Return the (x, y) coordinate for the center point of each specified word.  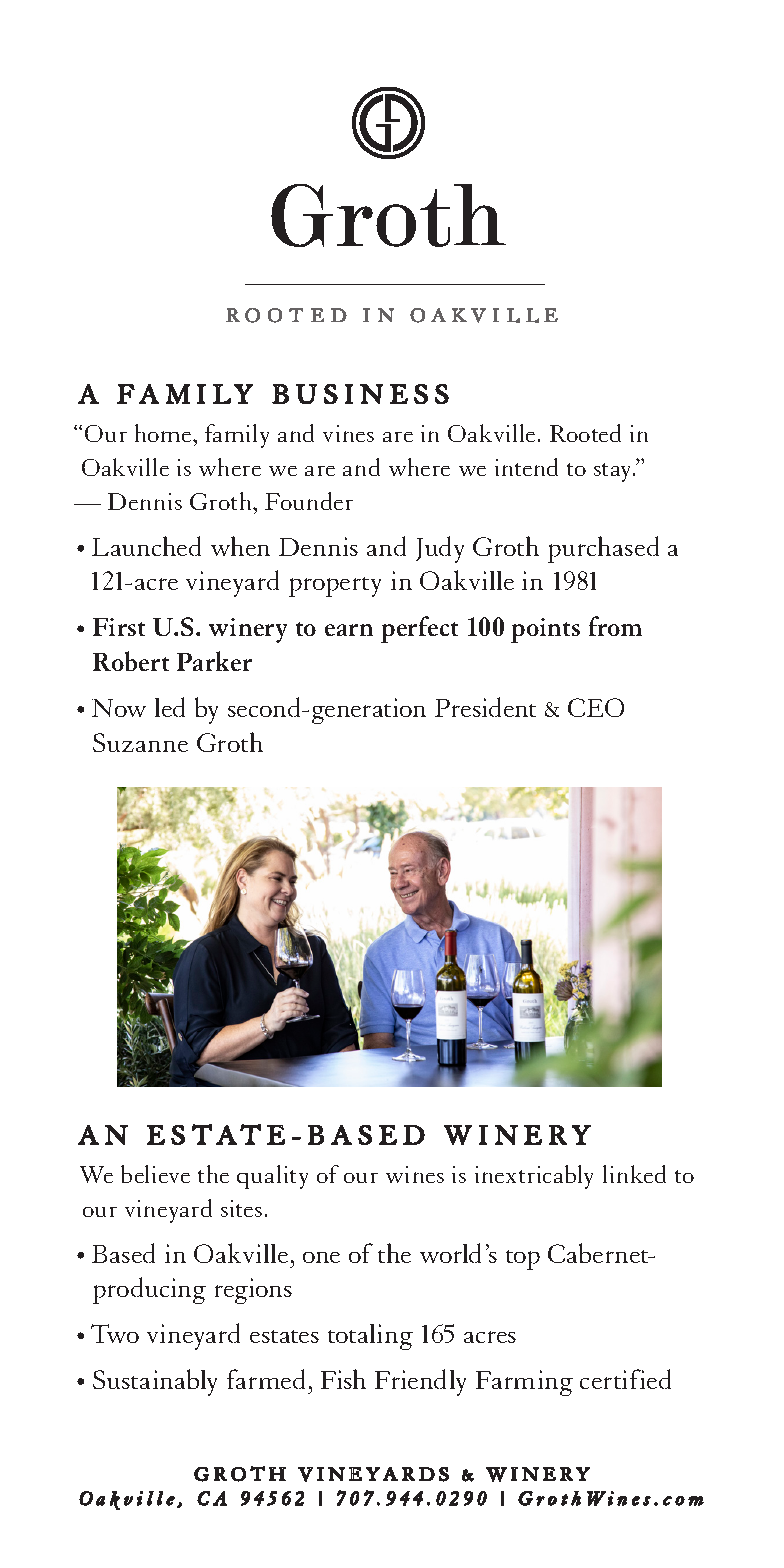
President (485, 707)
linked (634, 1174)
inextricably (534, 1177)
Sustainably (155, 1382)
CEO (596, 707)
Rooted (585, 433)
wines (415, 1174)
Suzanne (140, 742)
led (170, 707)
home (164, 433)
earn (349, 630)
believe (155, 1174)
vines (348, 433)
